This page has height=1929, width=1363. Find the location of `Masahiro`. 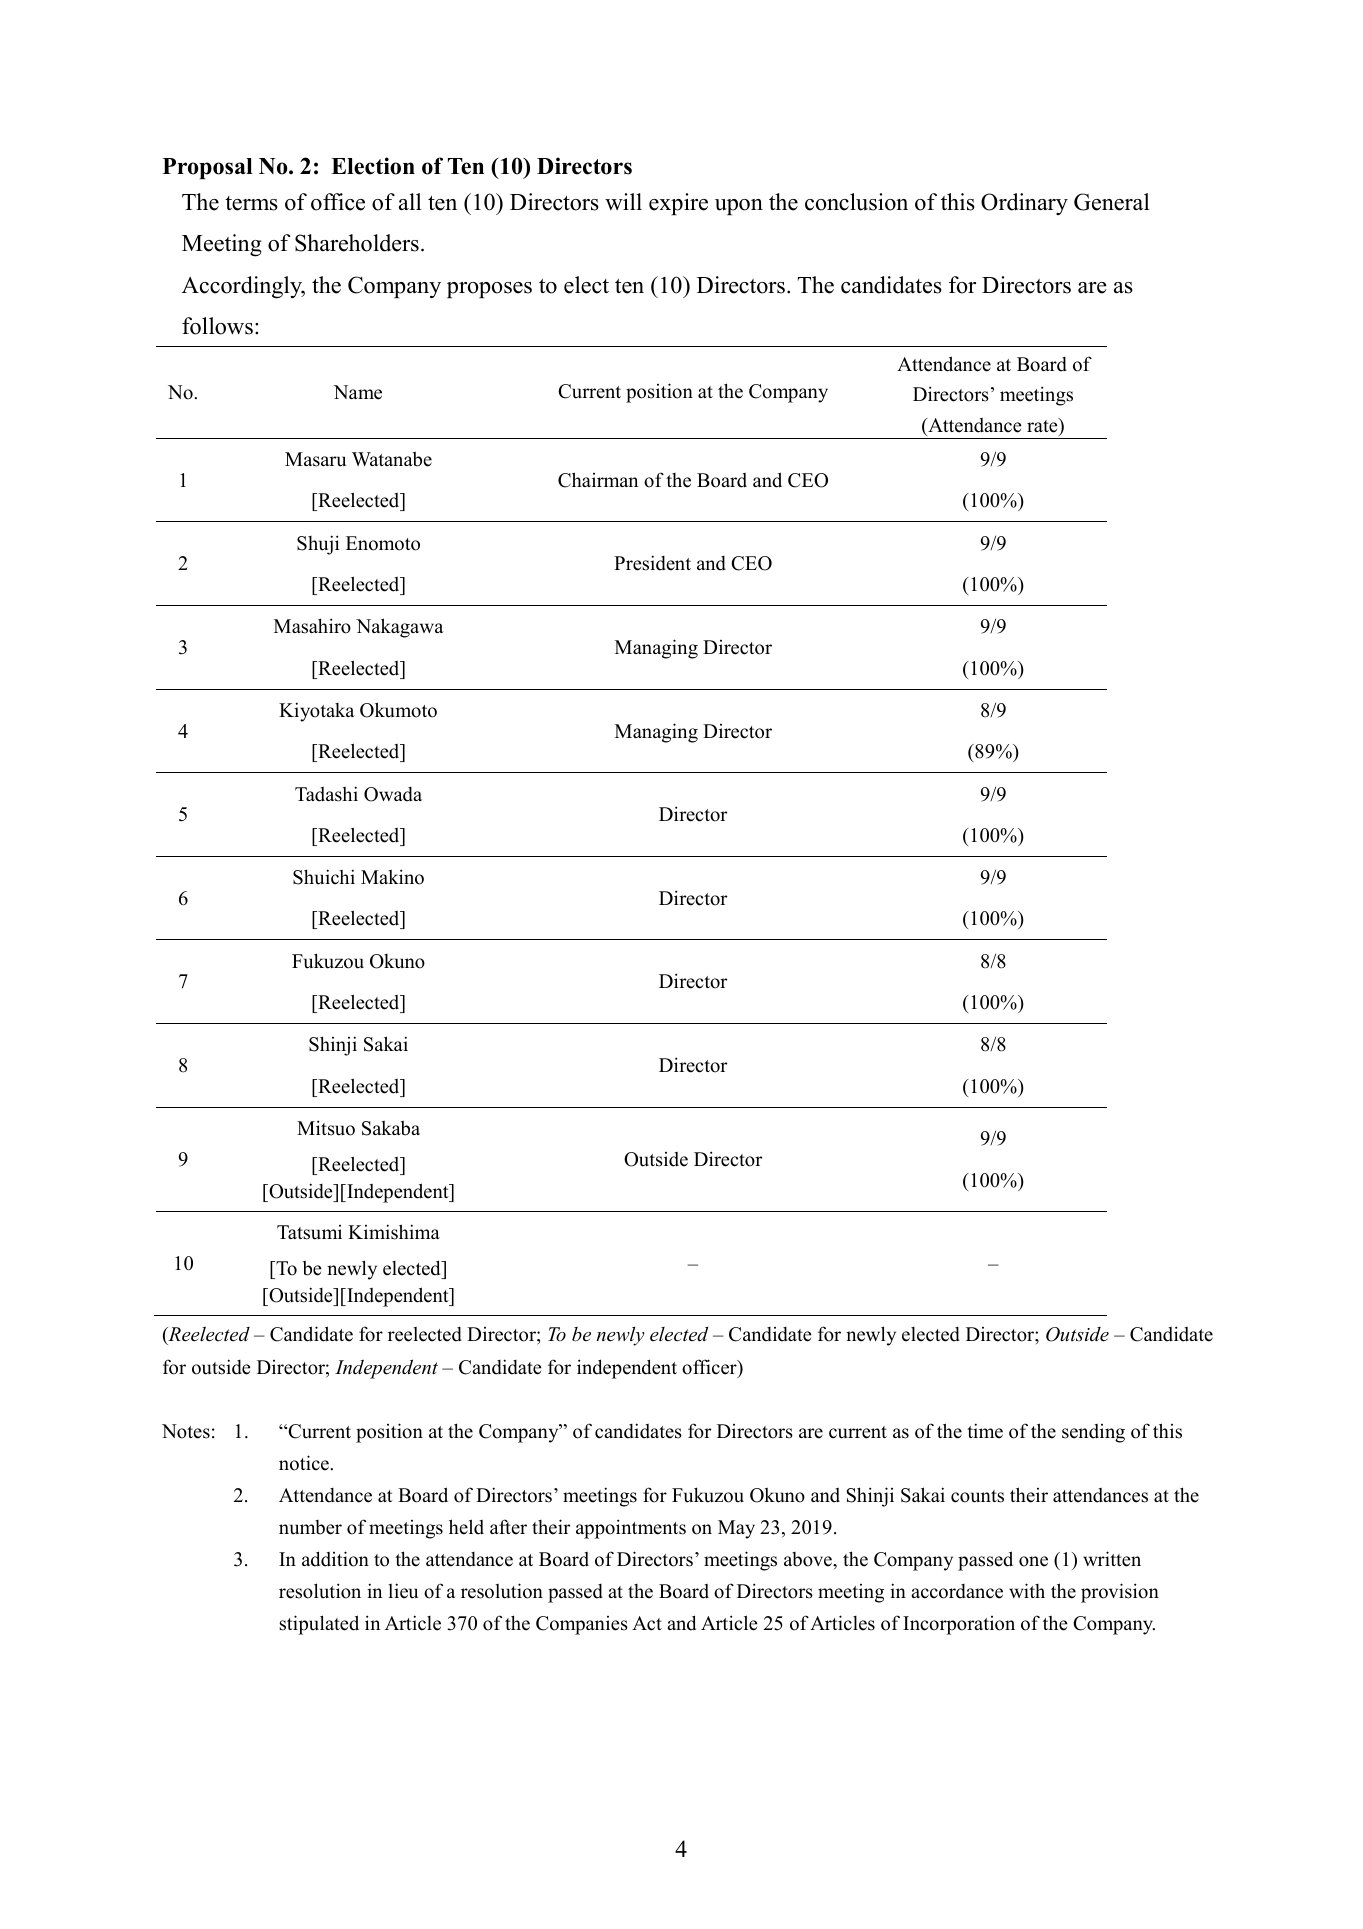

Masahiro is located at coordinates (312, 626).
